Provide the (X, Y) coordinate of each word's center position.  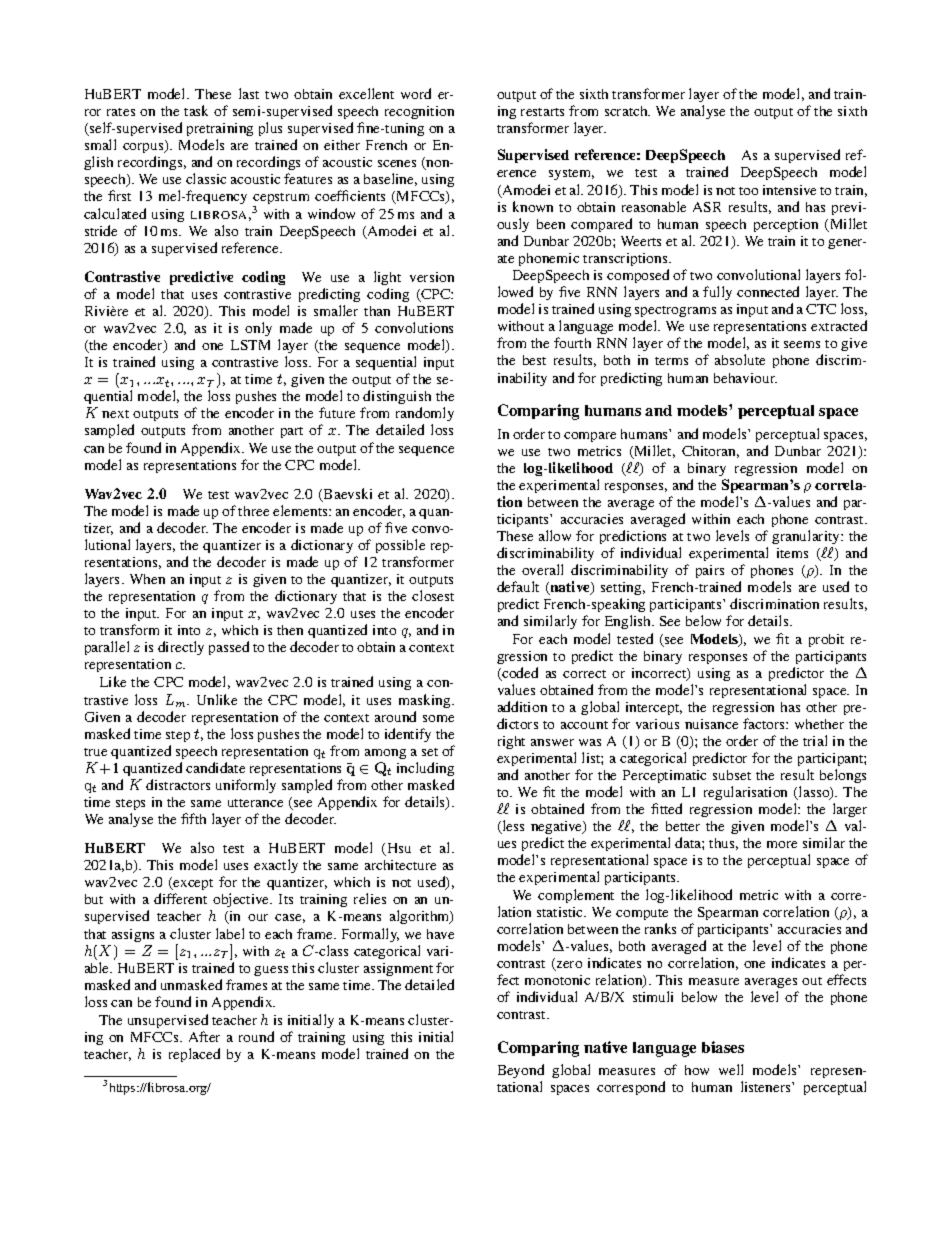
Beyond (521, 1073)
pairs (710, 571)
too (748, 191)
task (196, 110)
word (416, 93)
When (147, 579)
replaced (194, 1055)
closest (433, 595)
